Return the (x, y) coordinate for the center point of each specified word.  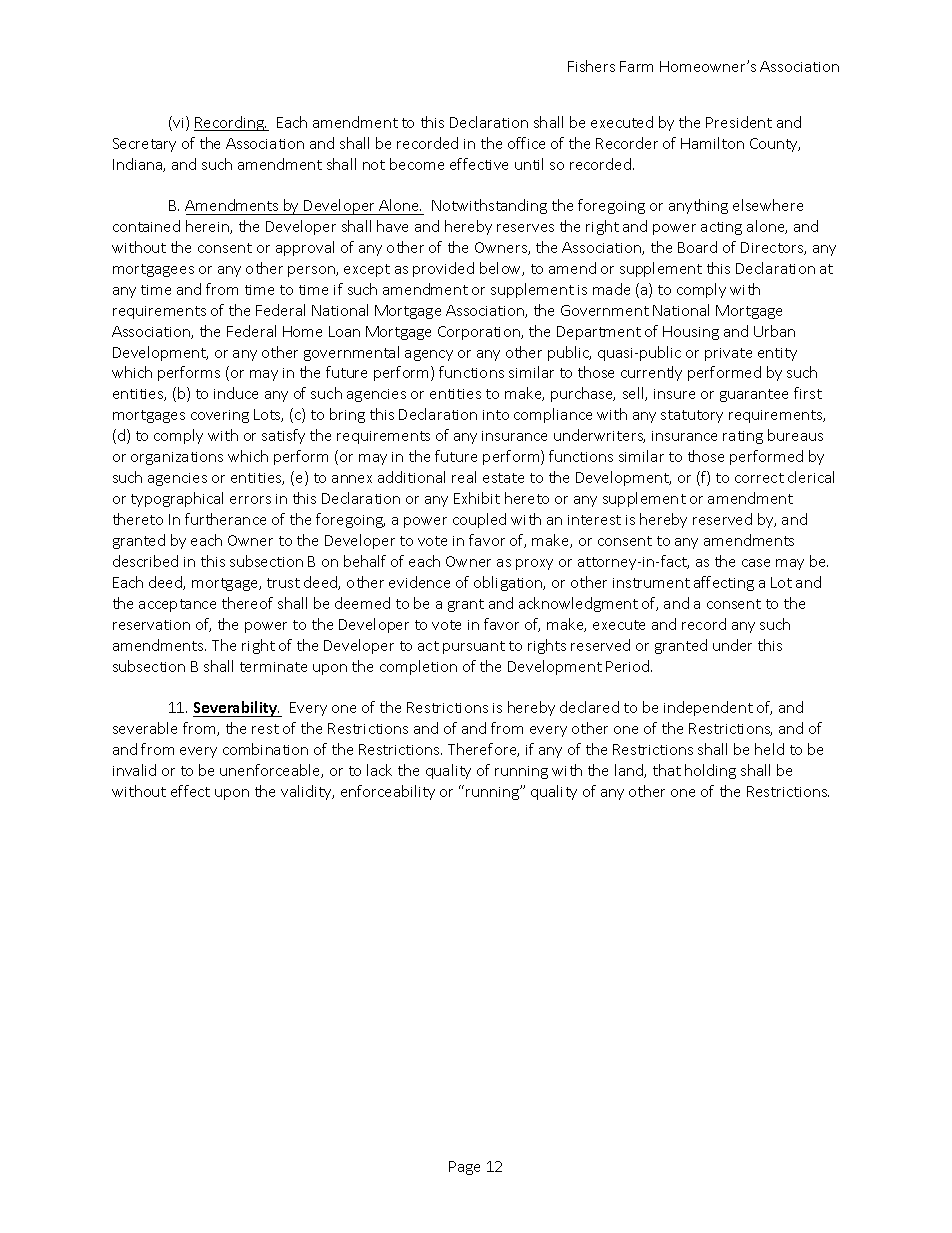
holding (710, 771)
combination (265, 749)
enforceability (388, 792)
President (739, 122)
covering (220, 416)
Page (464, 1168)
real (464, 477)
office (526, 143)
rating (743, 437)
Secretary (144, 145)
